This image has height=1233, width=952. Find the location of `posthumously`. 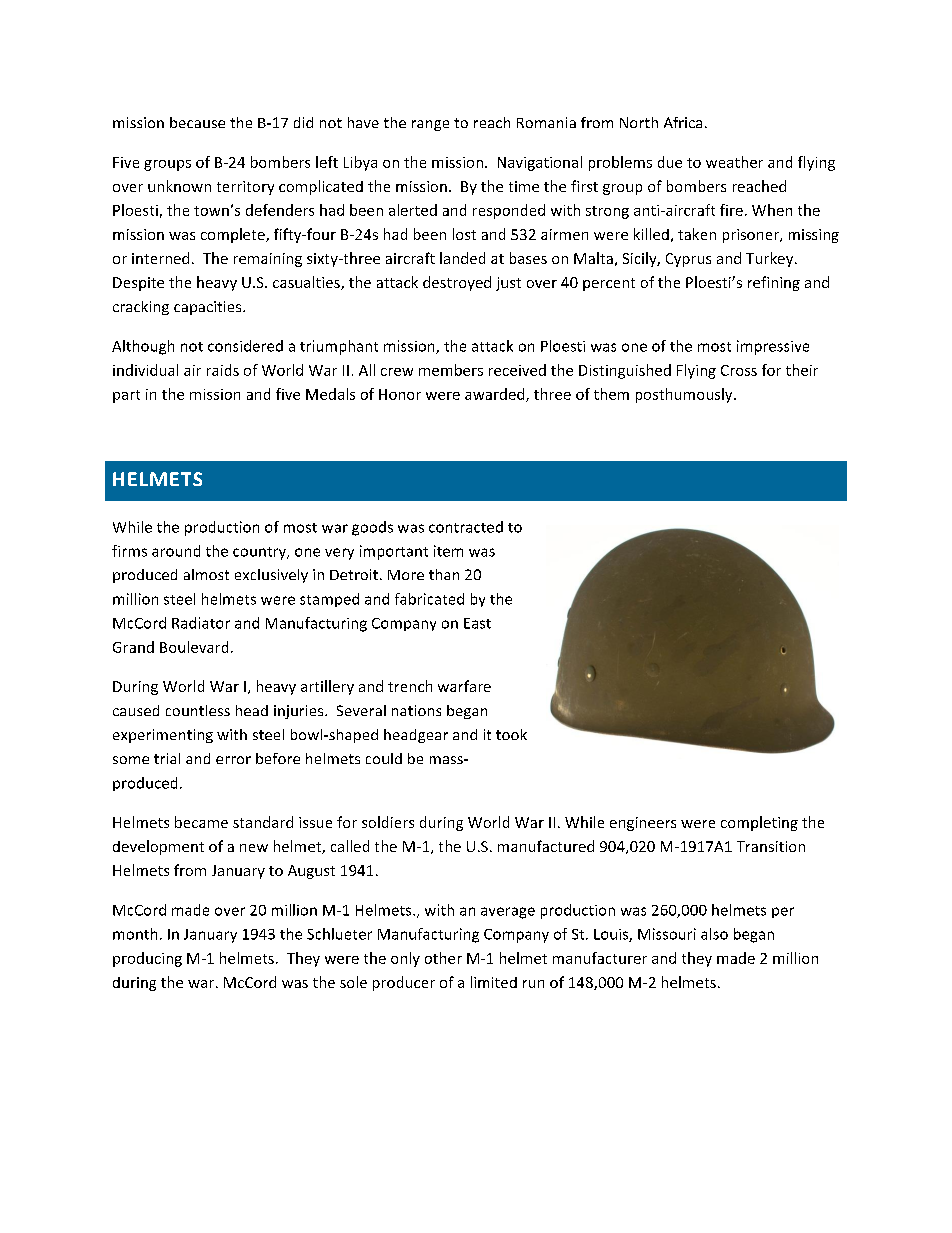

posthumously is located at coordinates (685, 395).
